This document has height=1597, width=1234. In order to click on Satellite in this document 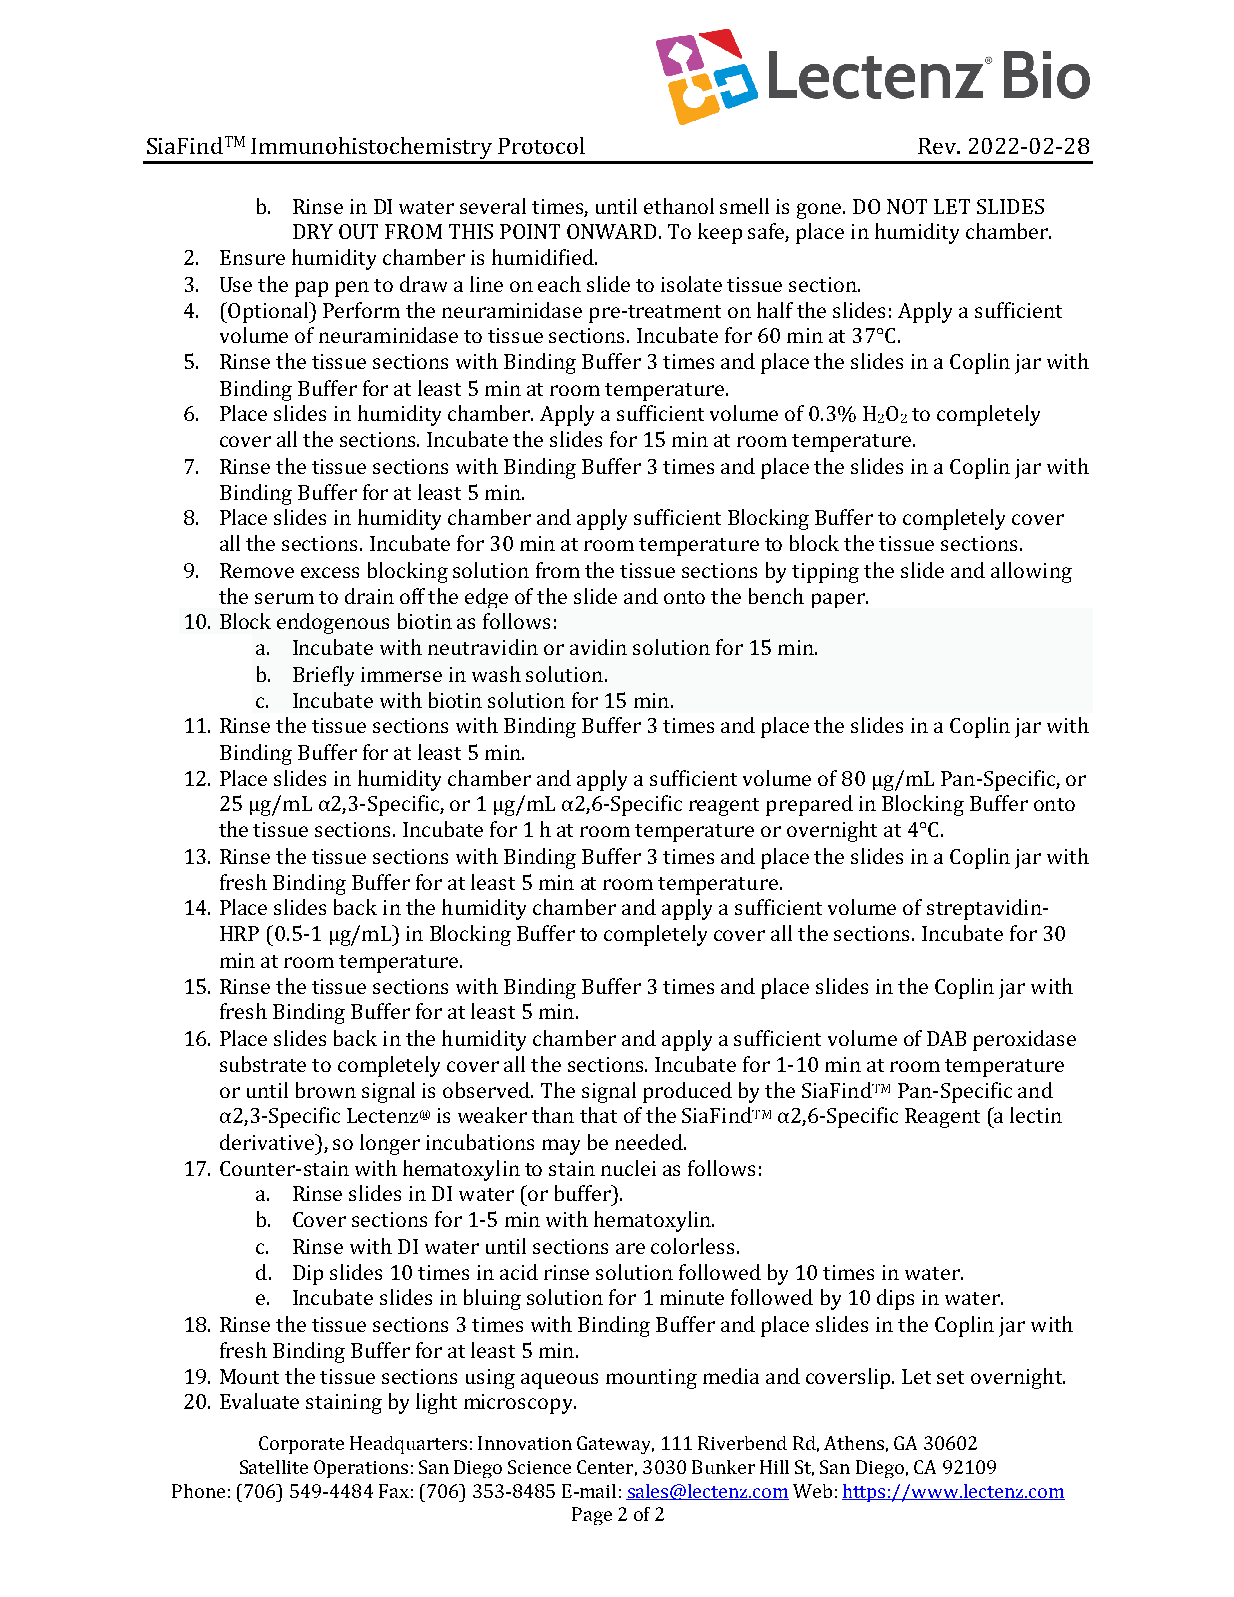, I will do `click(274, 1467)`.
